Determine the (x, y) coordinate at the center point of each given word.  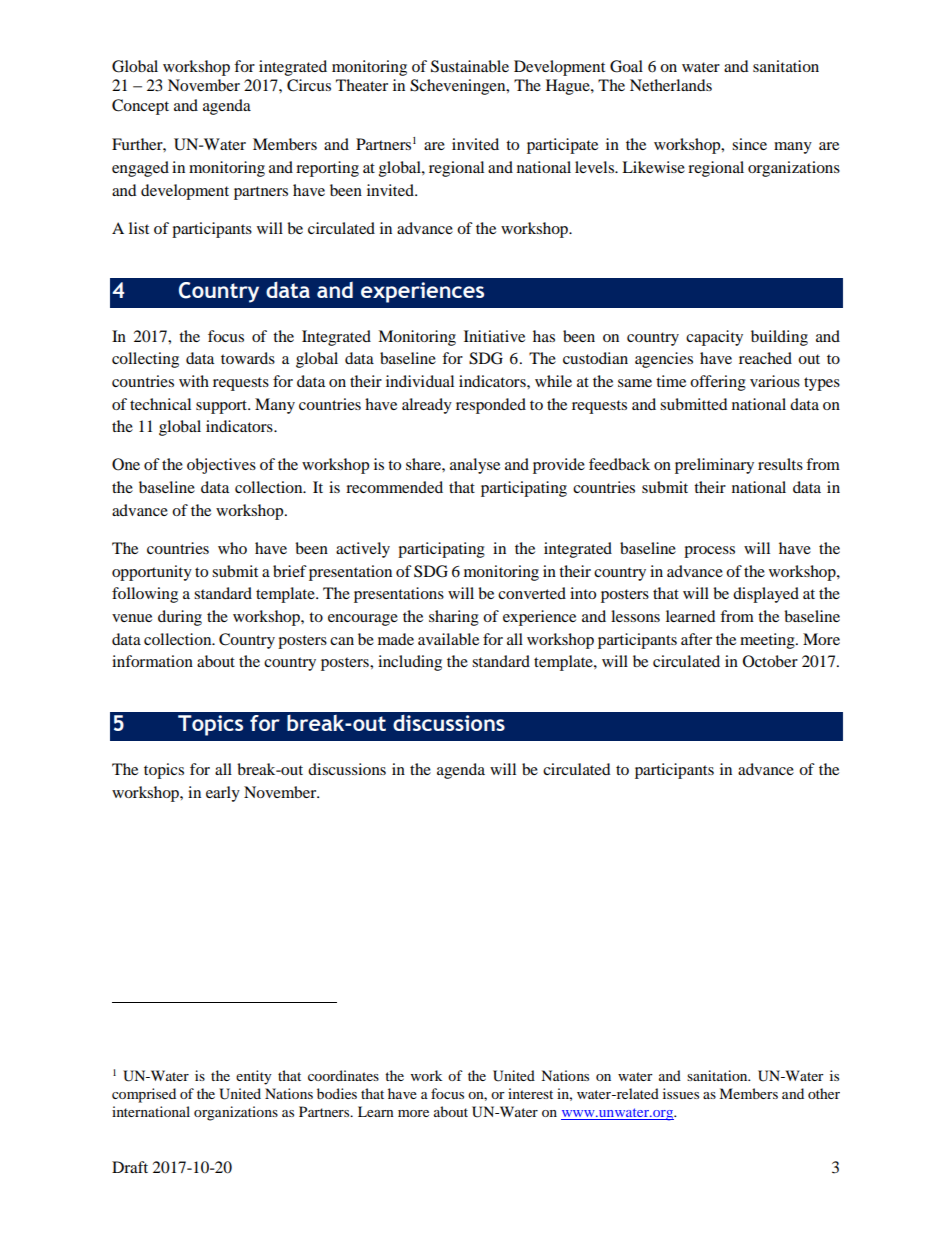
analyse (475, 466)
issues (681, 1093)
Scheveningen (459, 87)
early (223, 794)
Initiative (494, 336)
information (152, 661)
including (410, 663)
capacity (714, 338)
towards (248, 358)
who (232, 548)
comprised (144, 1095)
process (709, 552)
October (770, 661)
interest (530, 1093)
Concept (140, 107)
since (749, 144)
